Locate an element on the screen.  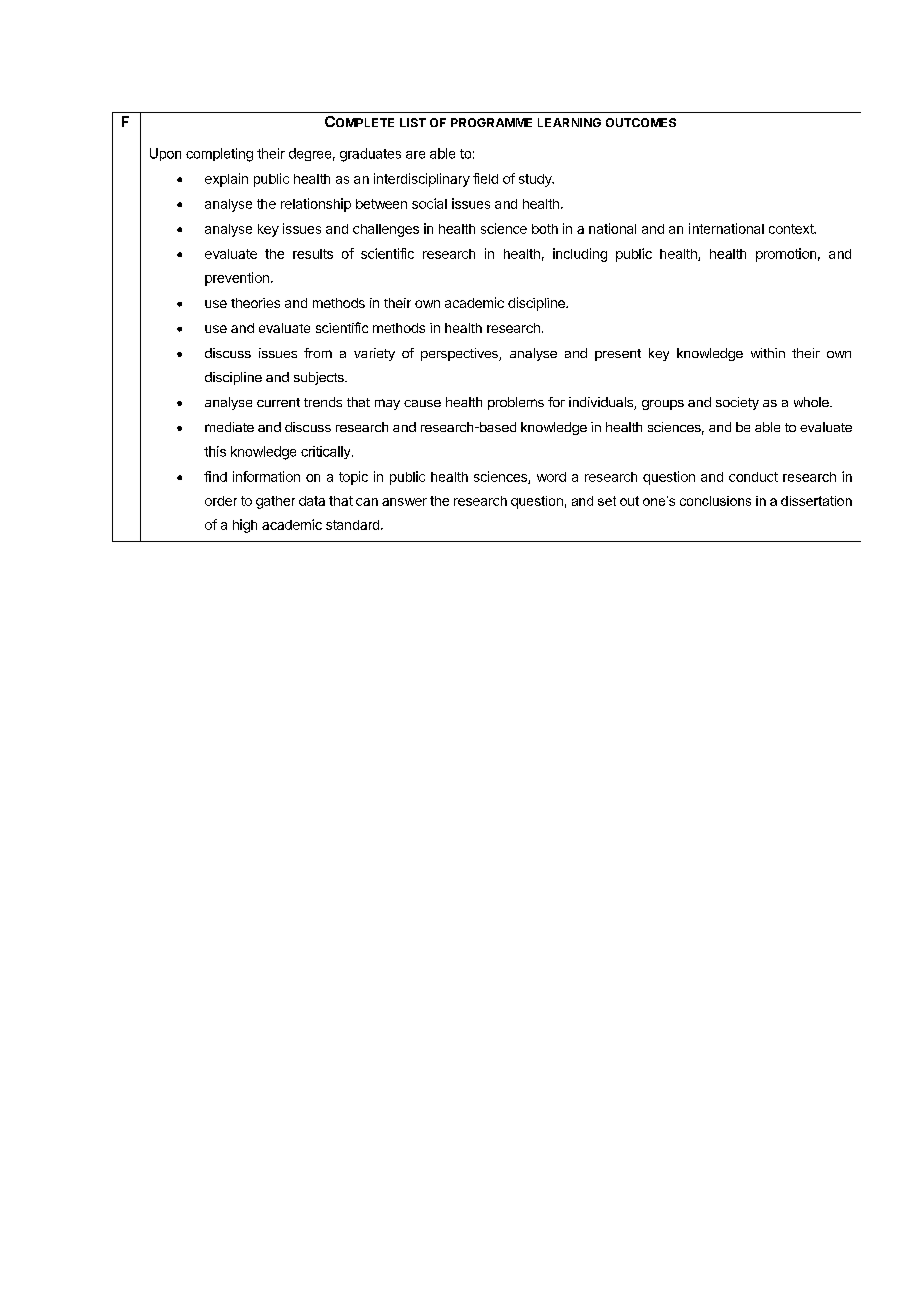
society is located at coordinates (737, 403).
